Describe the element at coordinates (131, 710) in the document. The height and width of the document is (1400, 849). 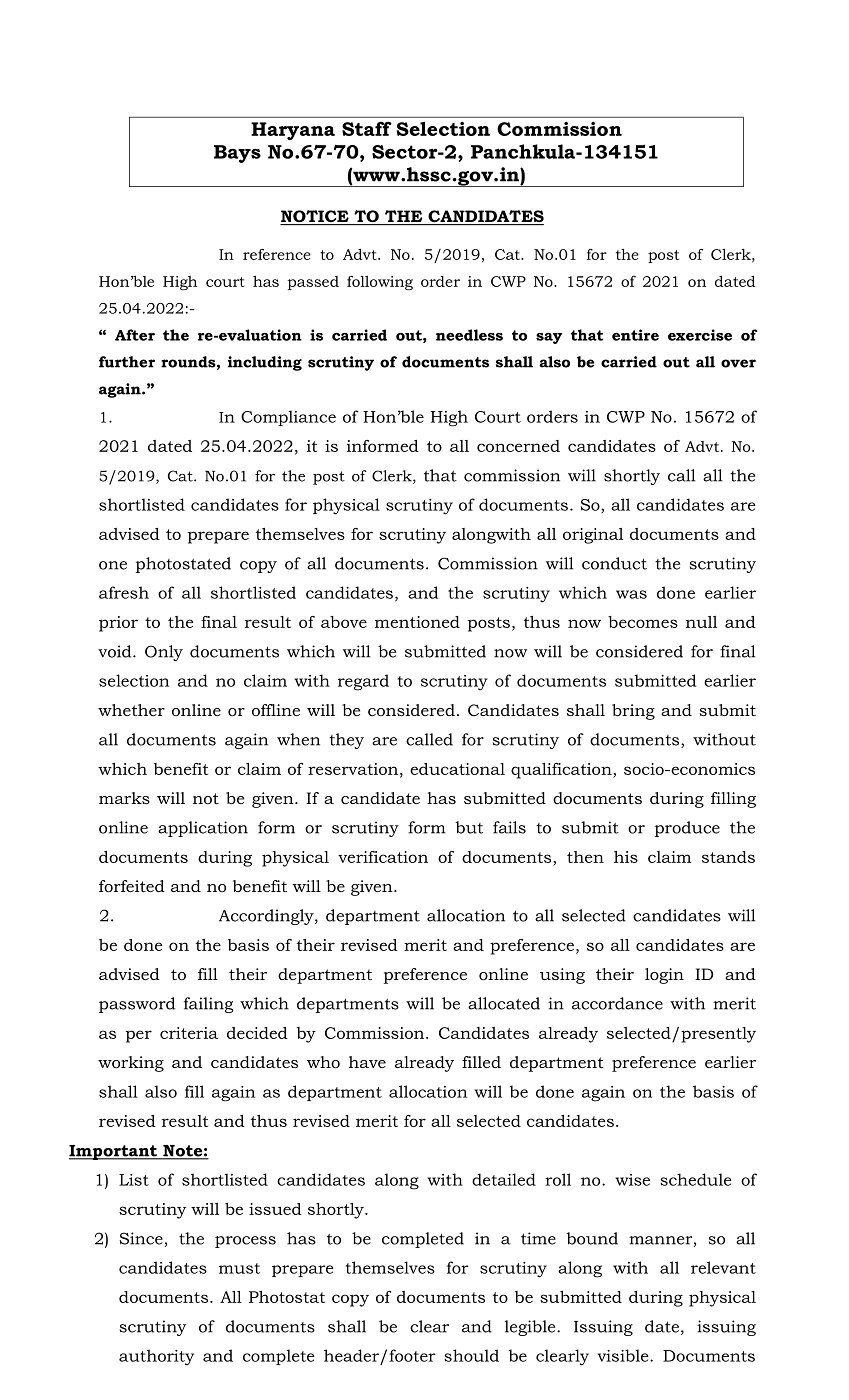
I see `whether` at that location.
